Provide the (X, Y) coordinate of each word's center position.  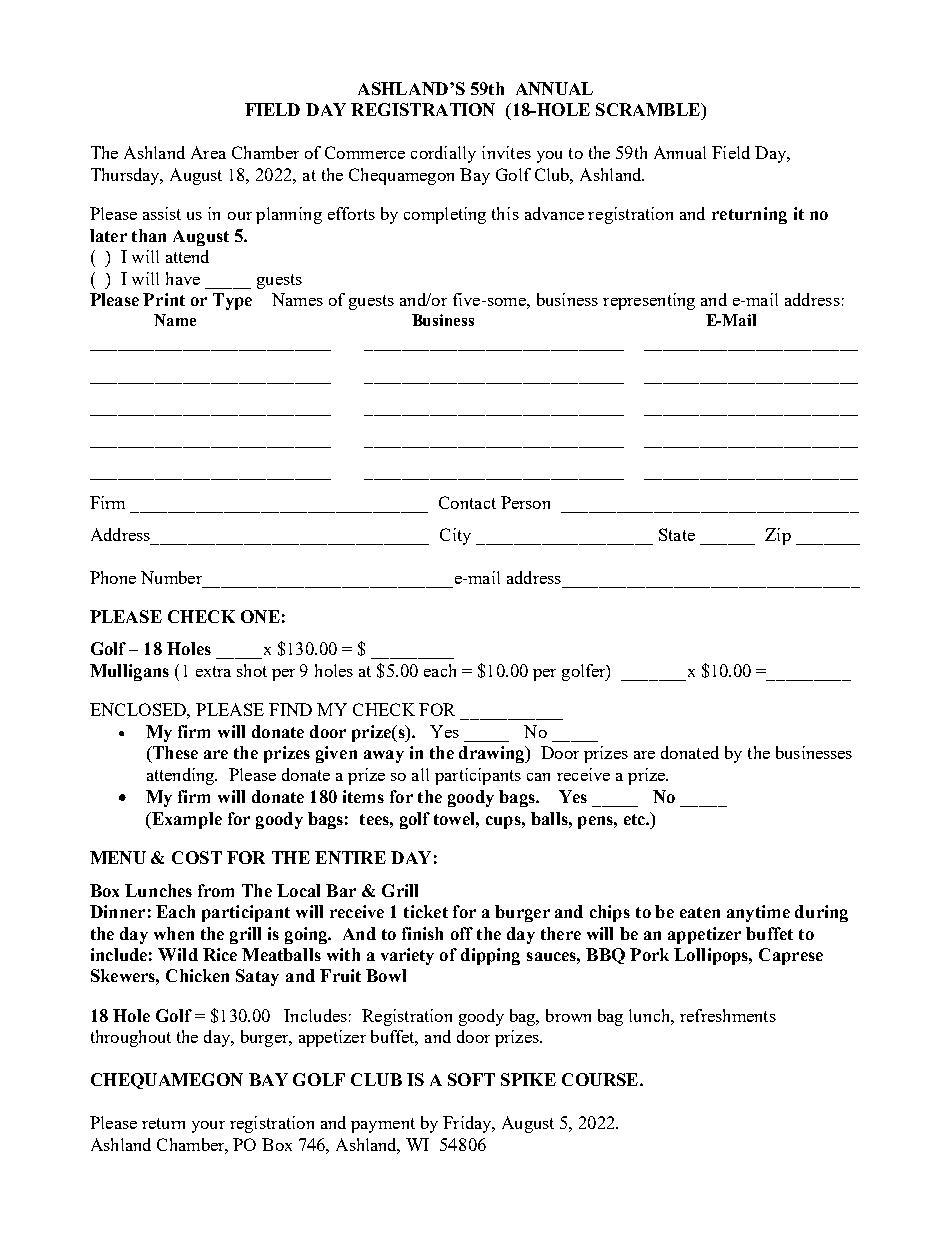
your (208, 1127)
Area (208, 152)
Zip (778, 536)
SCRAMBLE (649, 109)
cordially (443, 154)
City (455, 536)
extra (213, 671)
